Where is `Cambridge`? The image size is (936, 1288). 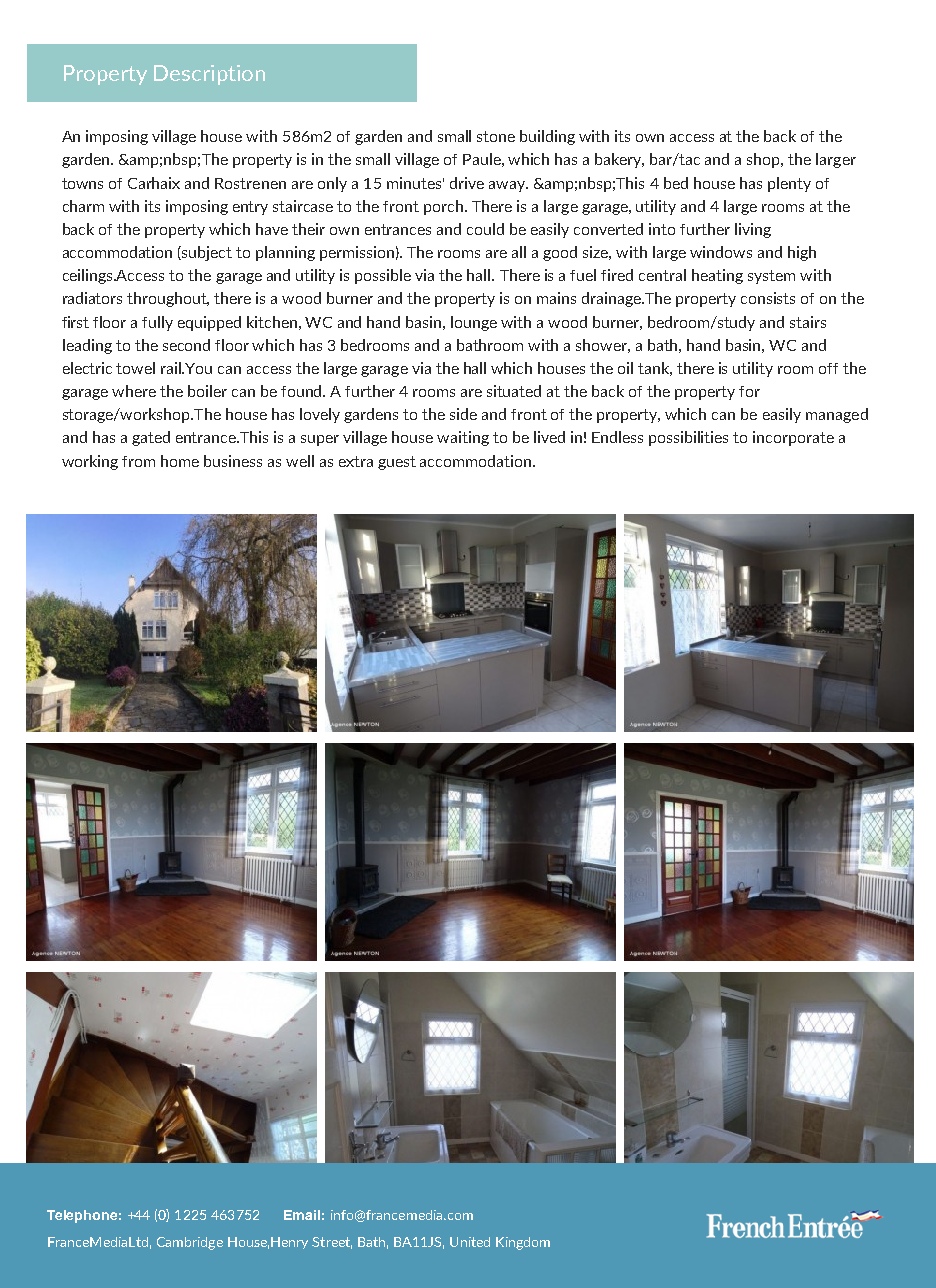 Cambridge is located at coordinates (190, 1243).
